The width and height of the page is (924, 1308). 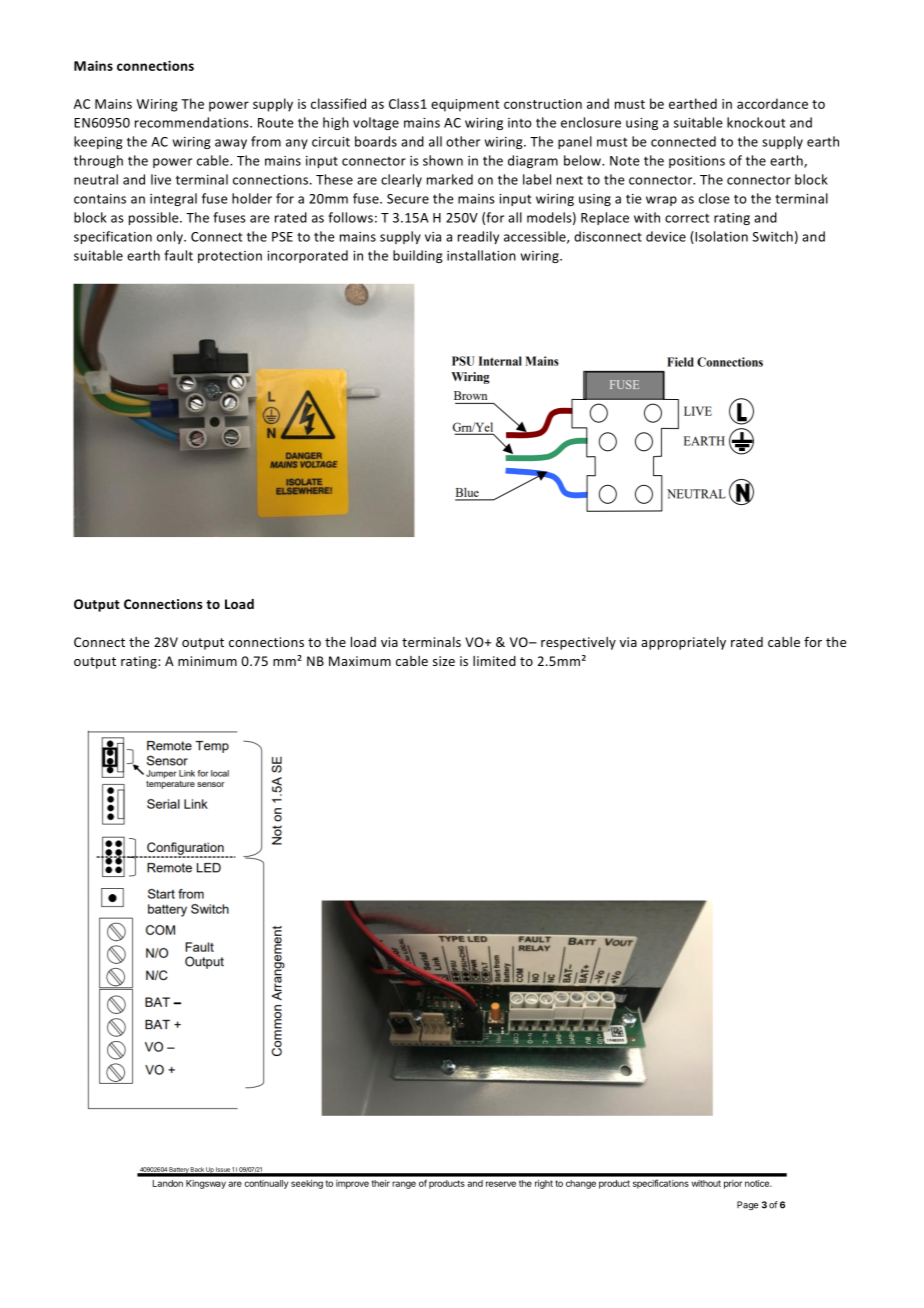 What do you see at coordinates (207, 661) in the page?
I see `minimum` at bounding box center [207, 661].
